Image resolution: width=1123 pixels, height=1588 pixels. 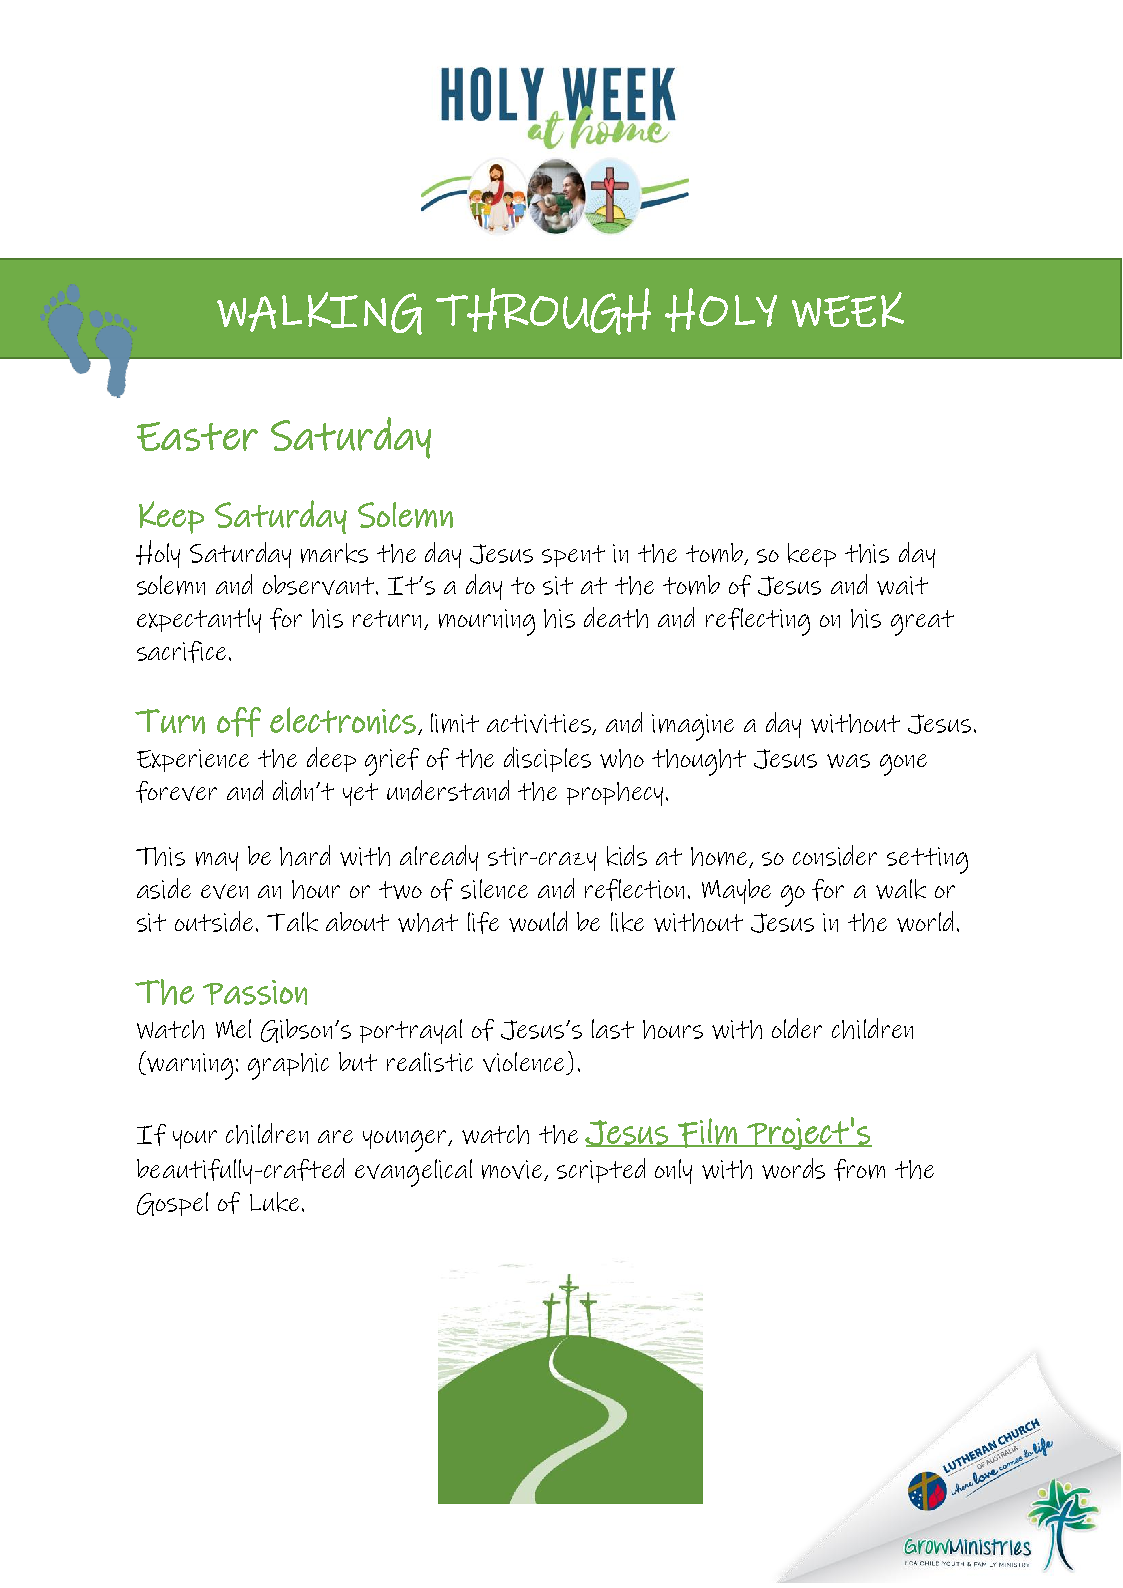 What do you see at coordinates (797, 1028) in the page?
I see `older` at bounding box center [797, 1028].
